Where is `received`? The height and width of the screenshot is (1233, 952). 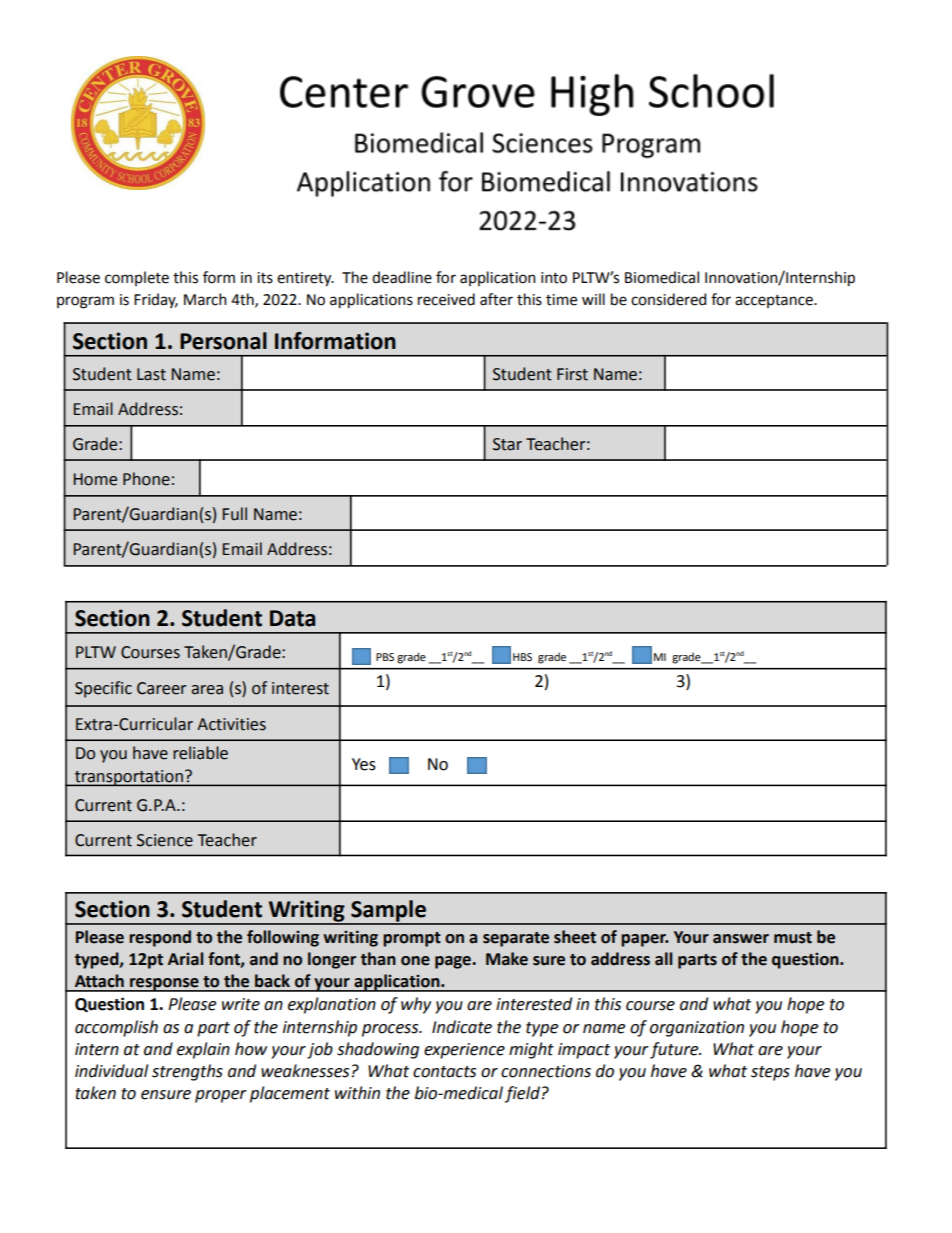 received is located at coordinates (446, 299).
